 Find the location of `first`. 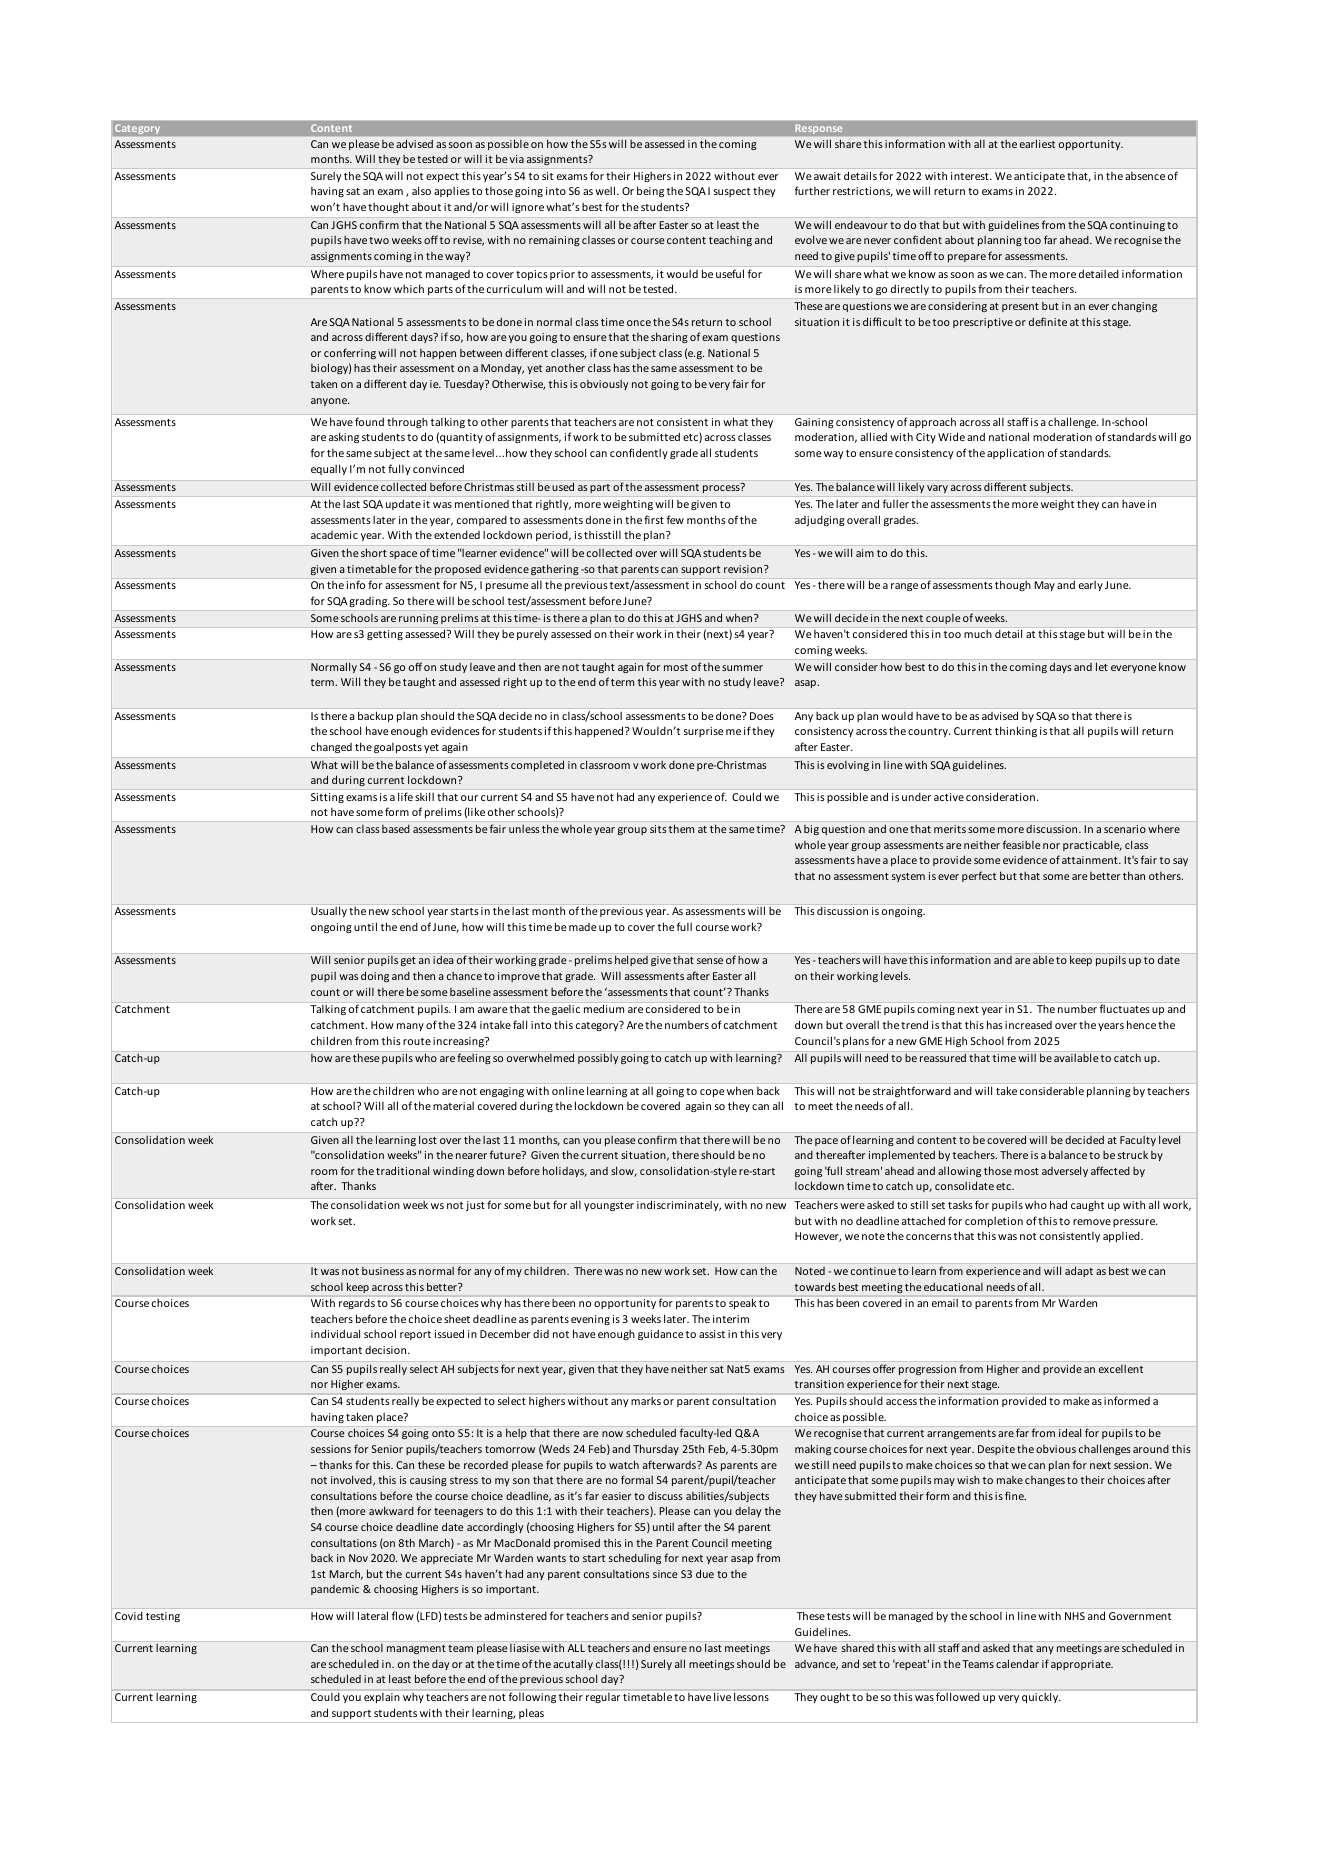

first is located at coordinates (654, 519).
